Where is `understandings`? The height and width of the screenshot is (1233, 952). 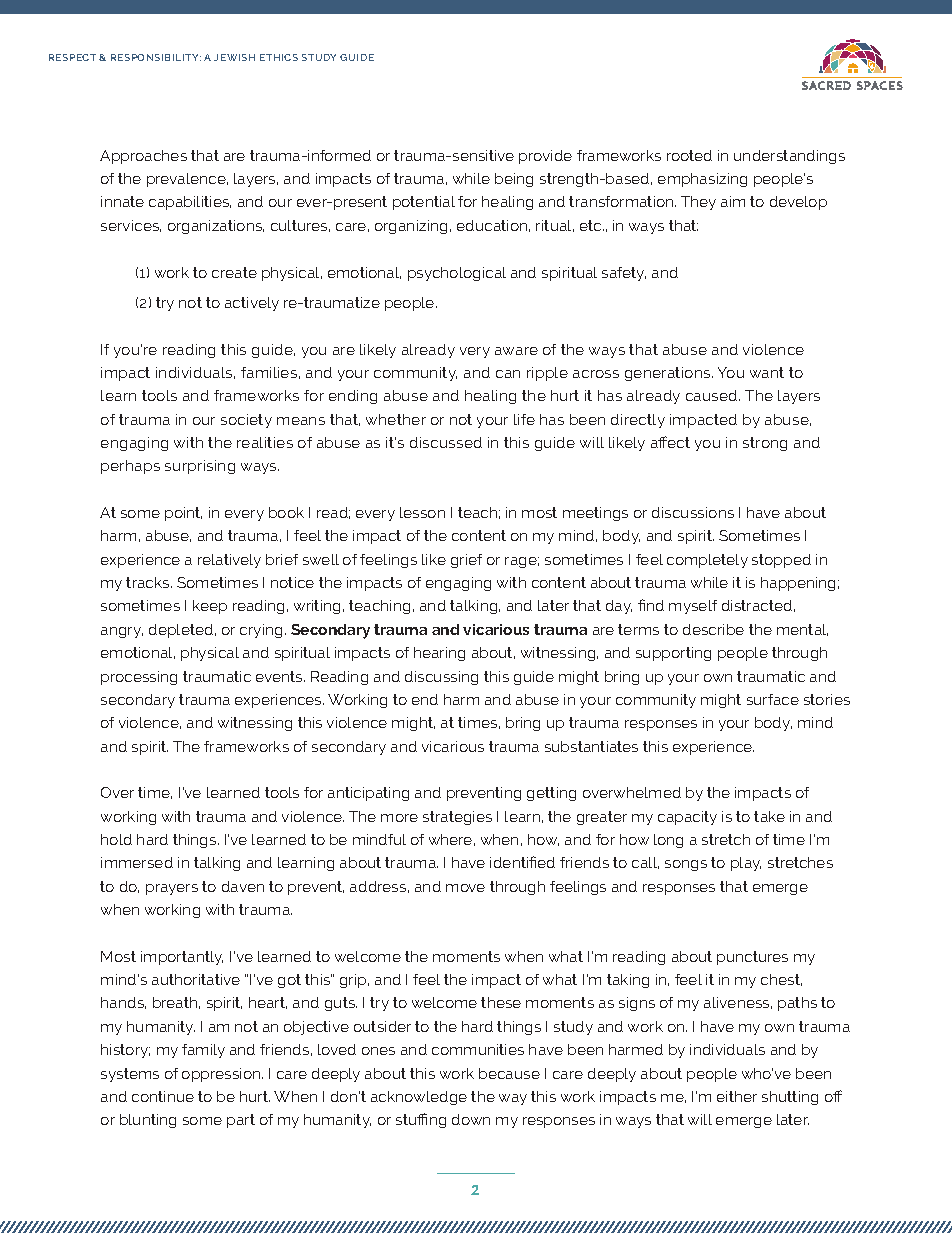 understandings is located at coordinates (789, 157).
